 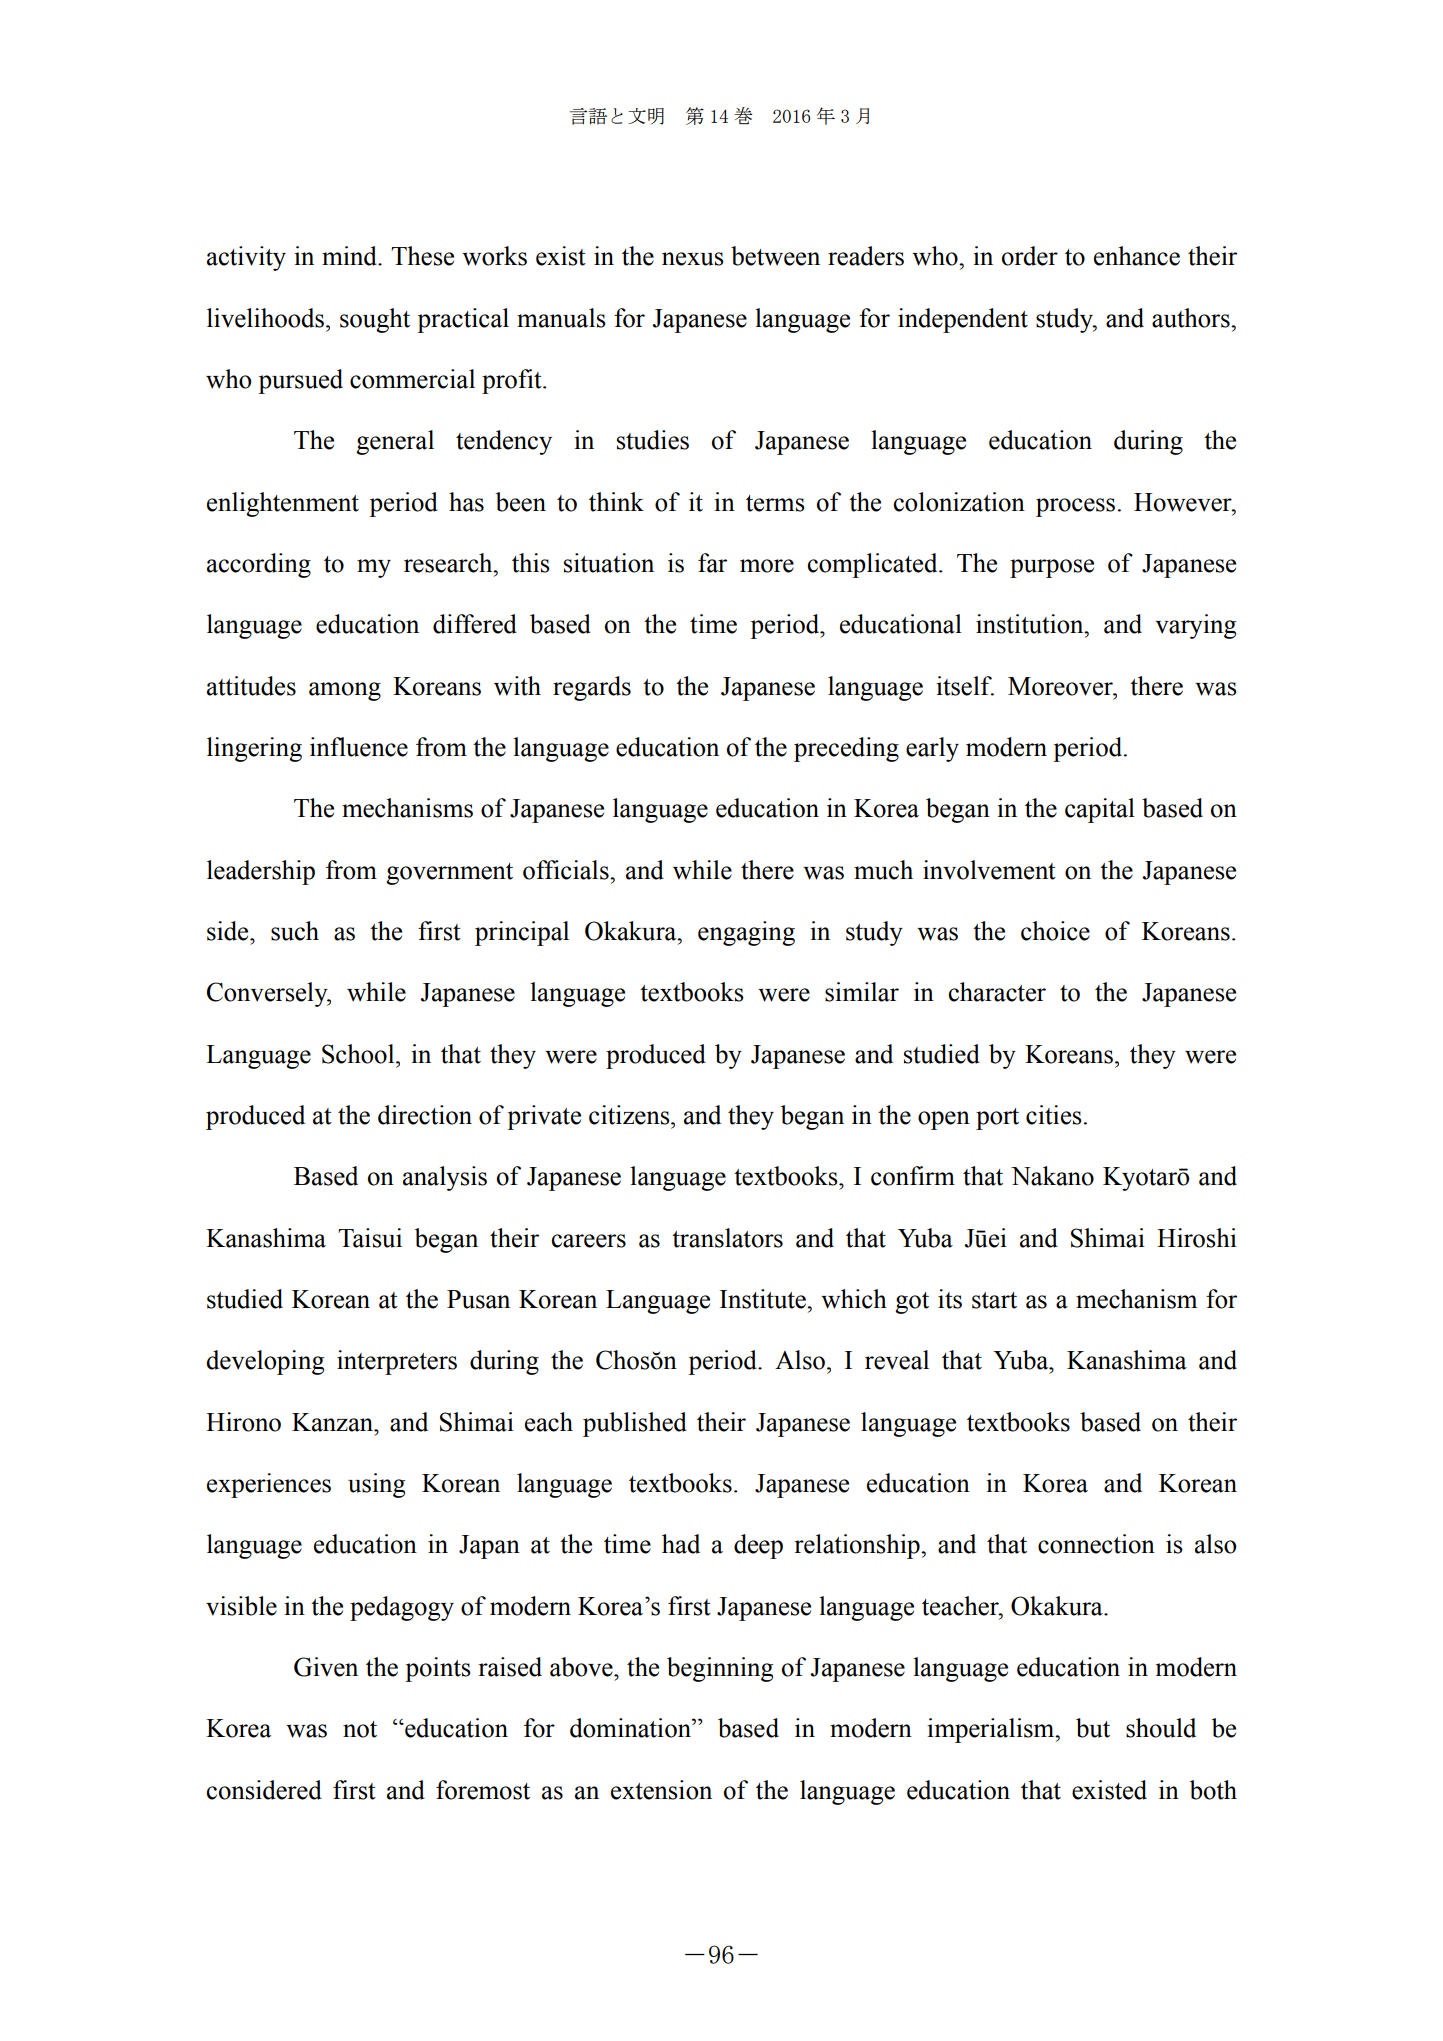 I want to click on not, so click(x=360, y=1729).
